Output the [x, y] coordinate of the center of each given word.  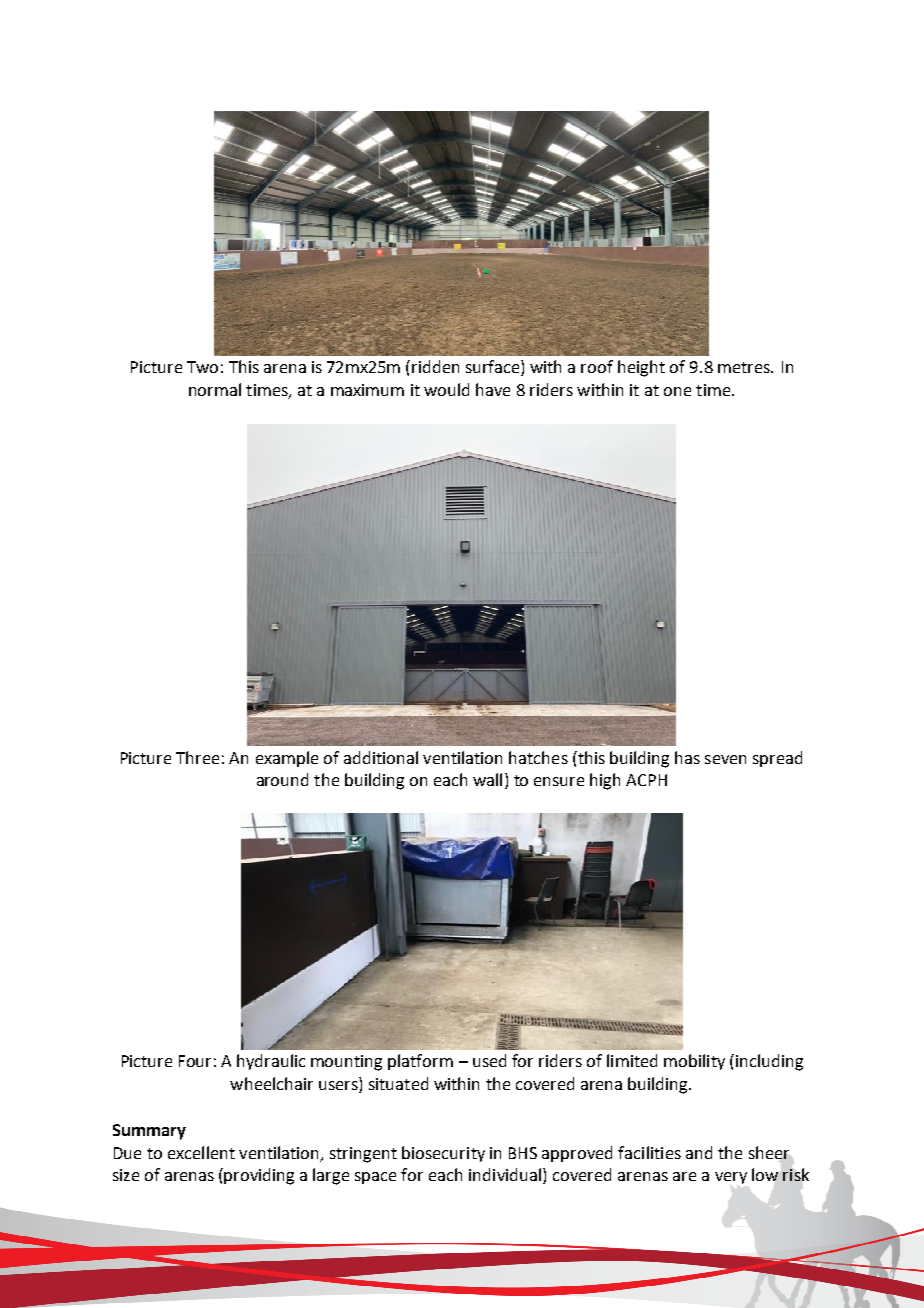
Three [197, 757]
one [677, 391]
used [489, 1060]
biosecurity [443, 1154]
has [687, 757]
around [282, 779]
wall [487, 779]
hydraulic [271, 1062]
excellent [201, 1152]
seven [725, 759]
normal [215, 389]
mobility [694, 1062]
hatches [538, 757]
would [446, 389]
